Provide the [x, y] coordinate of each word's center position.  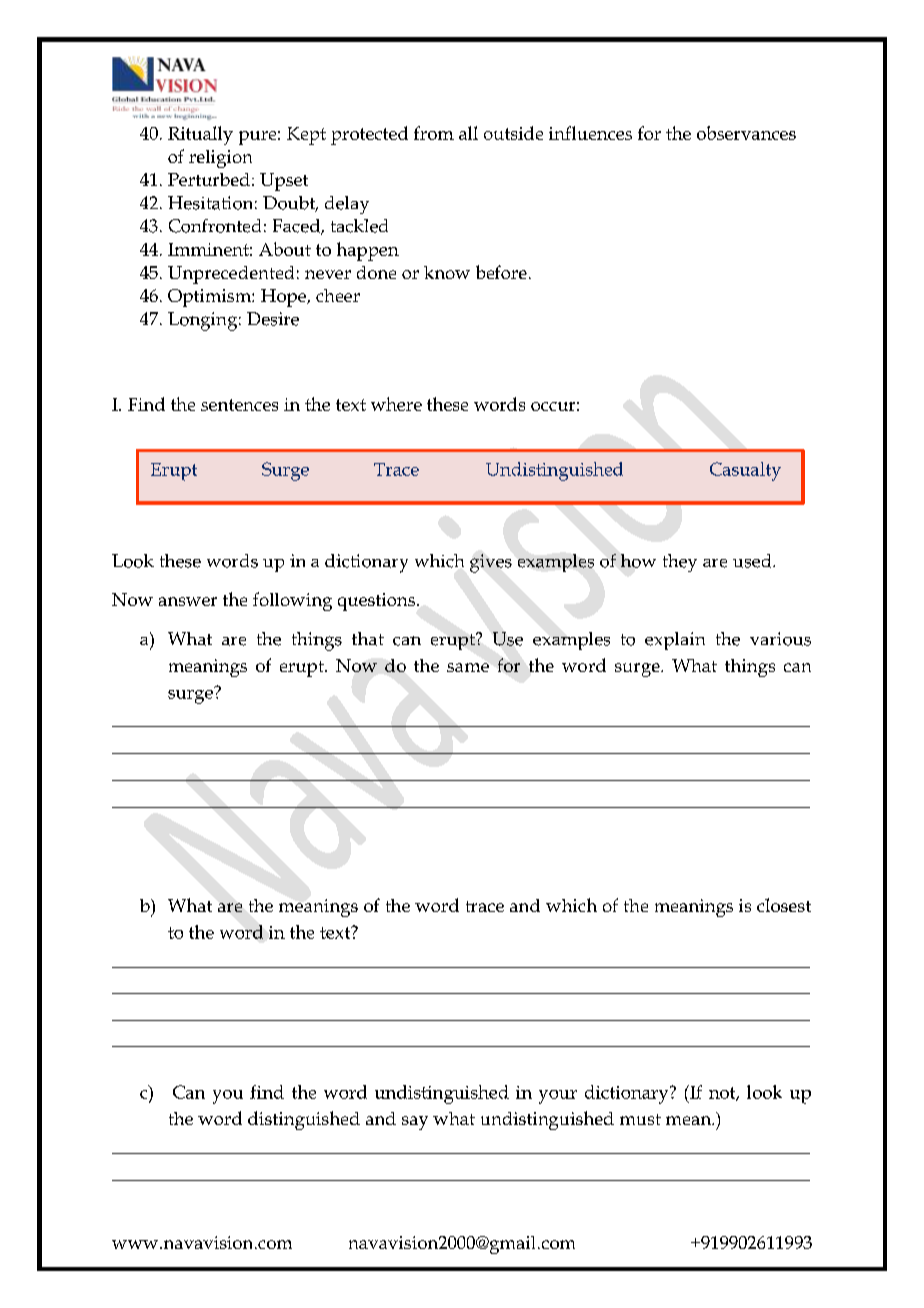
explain [675, 641]
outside [513, 133]
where [396, 404]
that [368, 639]
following [292, 601]
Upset [284, 182]
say [415, 1123]
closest [784, 905]
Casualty [745, 471]
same [468, 667]
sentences [239, 405]
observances [746, 133]
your [558, 1097]
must [640, 1119]
